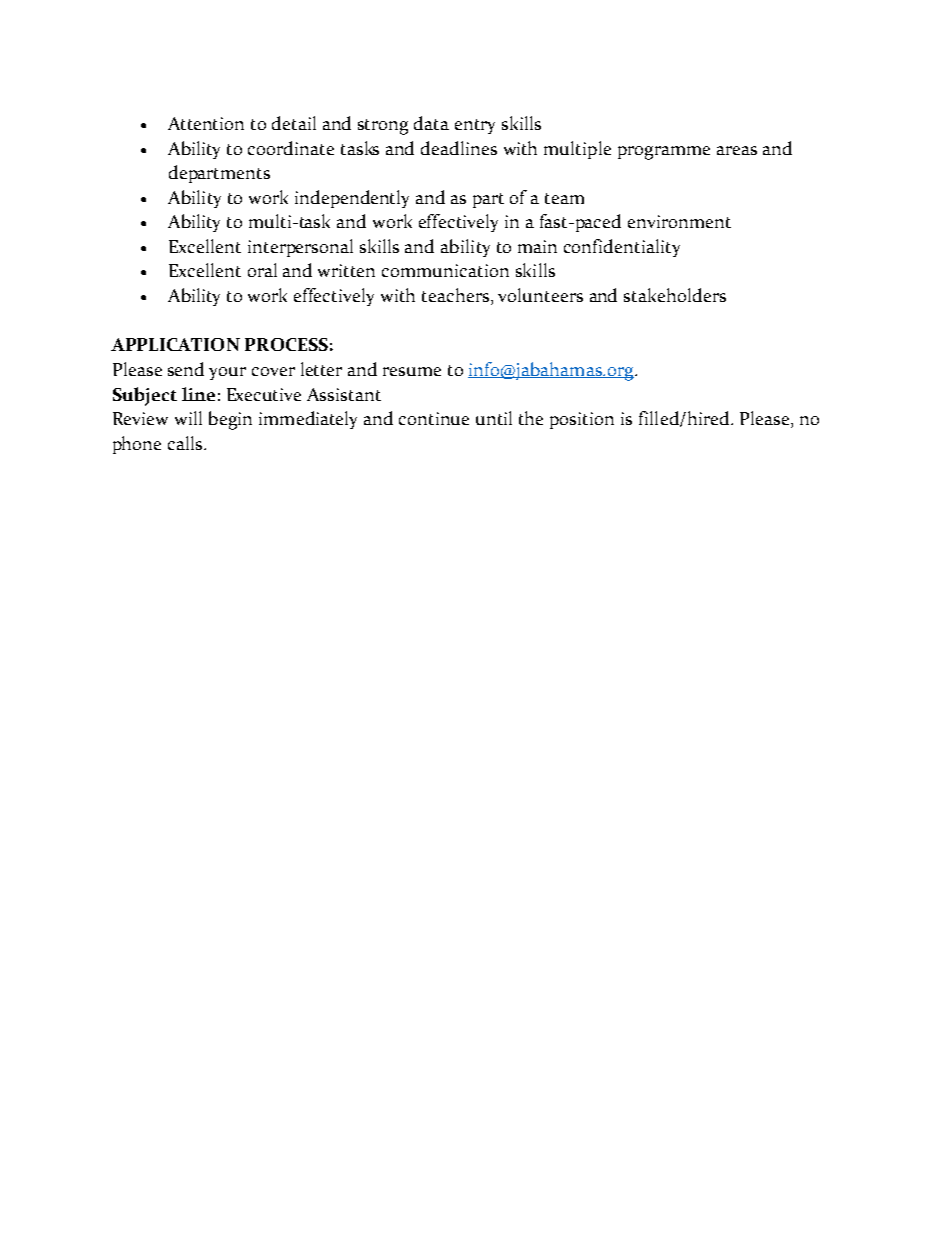  What do you see at coordinates (675, 295) in the screenshot?
I see `stakeholders` at bounding box center [675, 295].
